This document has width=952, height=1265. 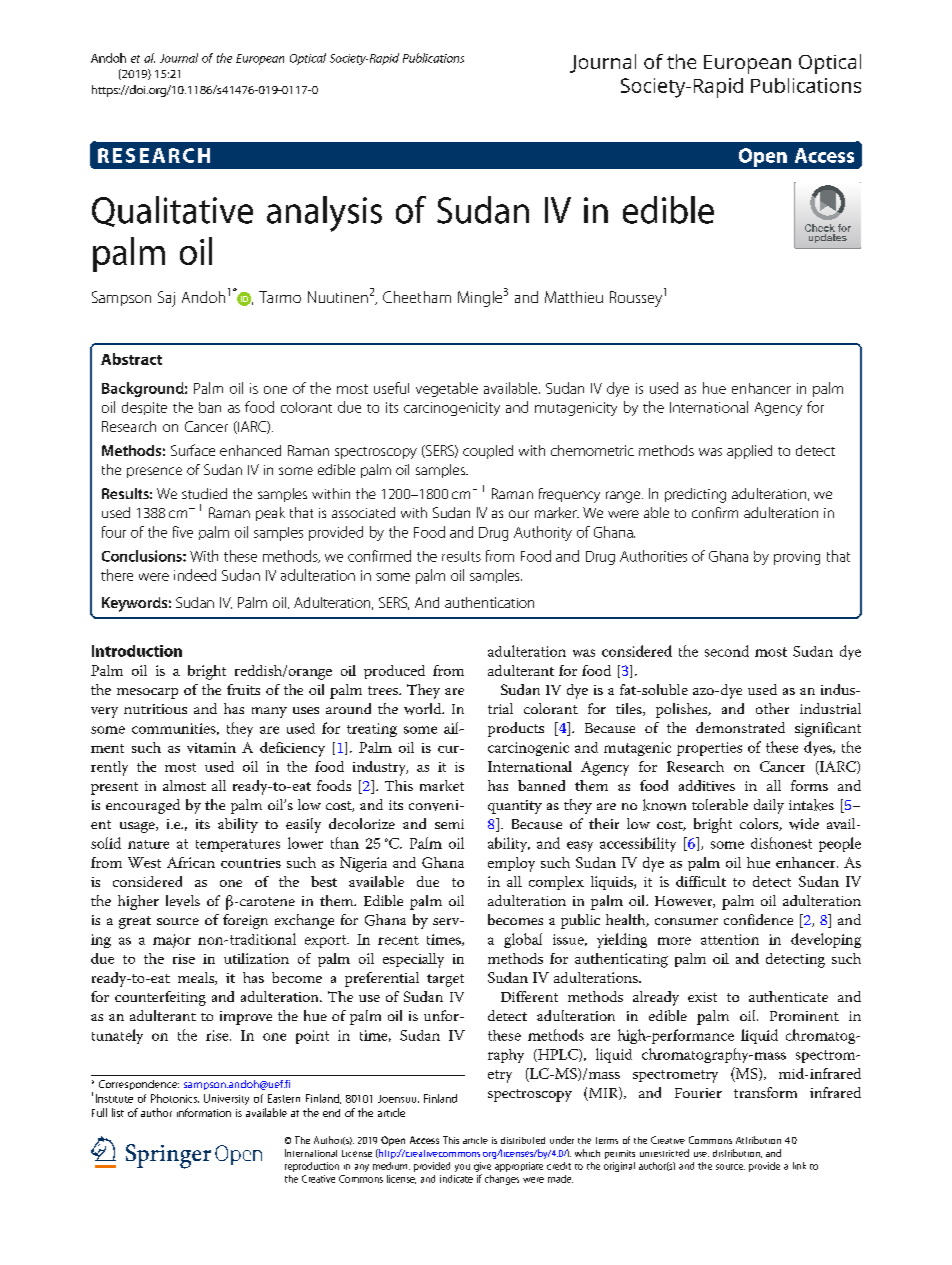 I want to click on applied, so click(x=749, y=452).
